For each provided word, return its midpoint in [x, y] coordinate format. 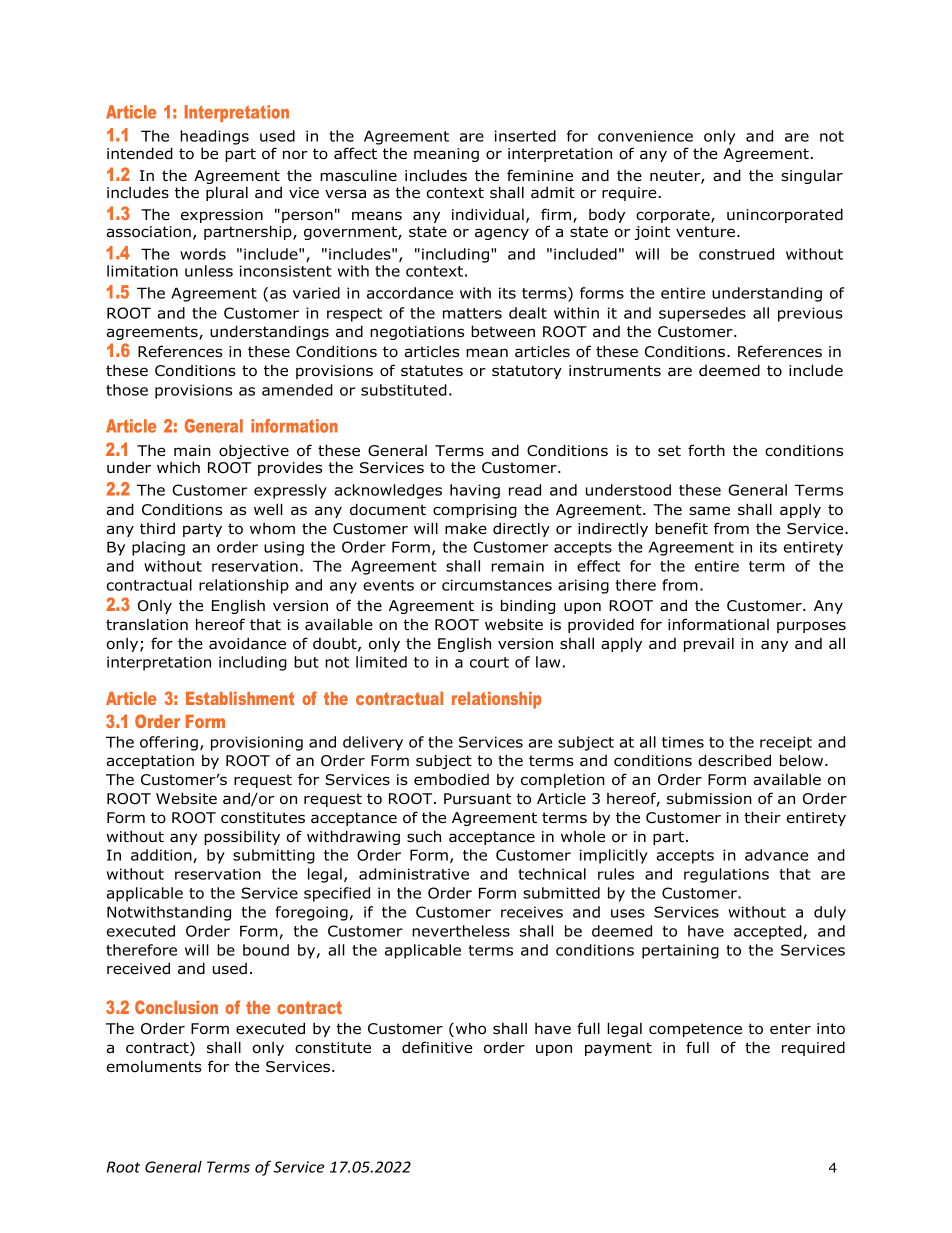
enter [790, 1028]
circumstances [497, 585]
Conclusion [176, 1007]
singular [812, 176]
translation [147, 625]
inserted [525, 136]
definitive [437, 1047]
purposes [811, 627]
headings [214, 137]
